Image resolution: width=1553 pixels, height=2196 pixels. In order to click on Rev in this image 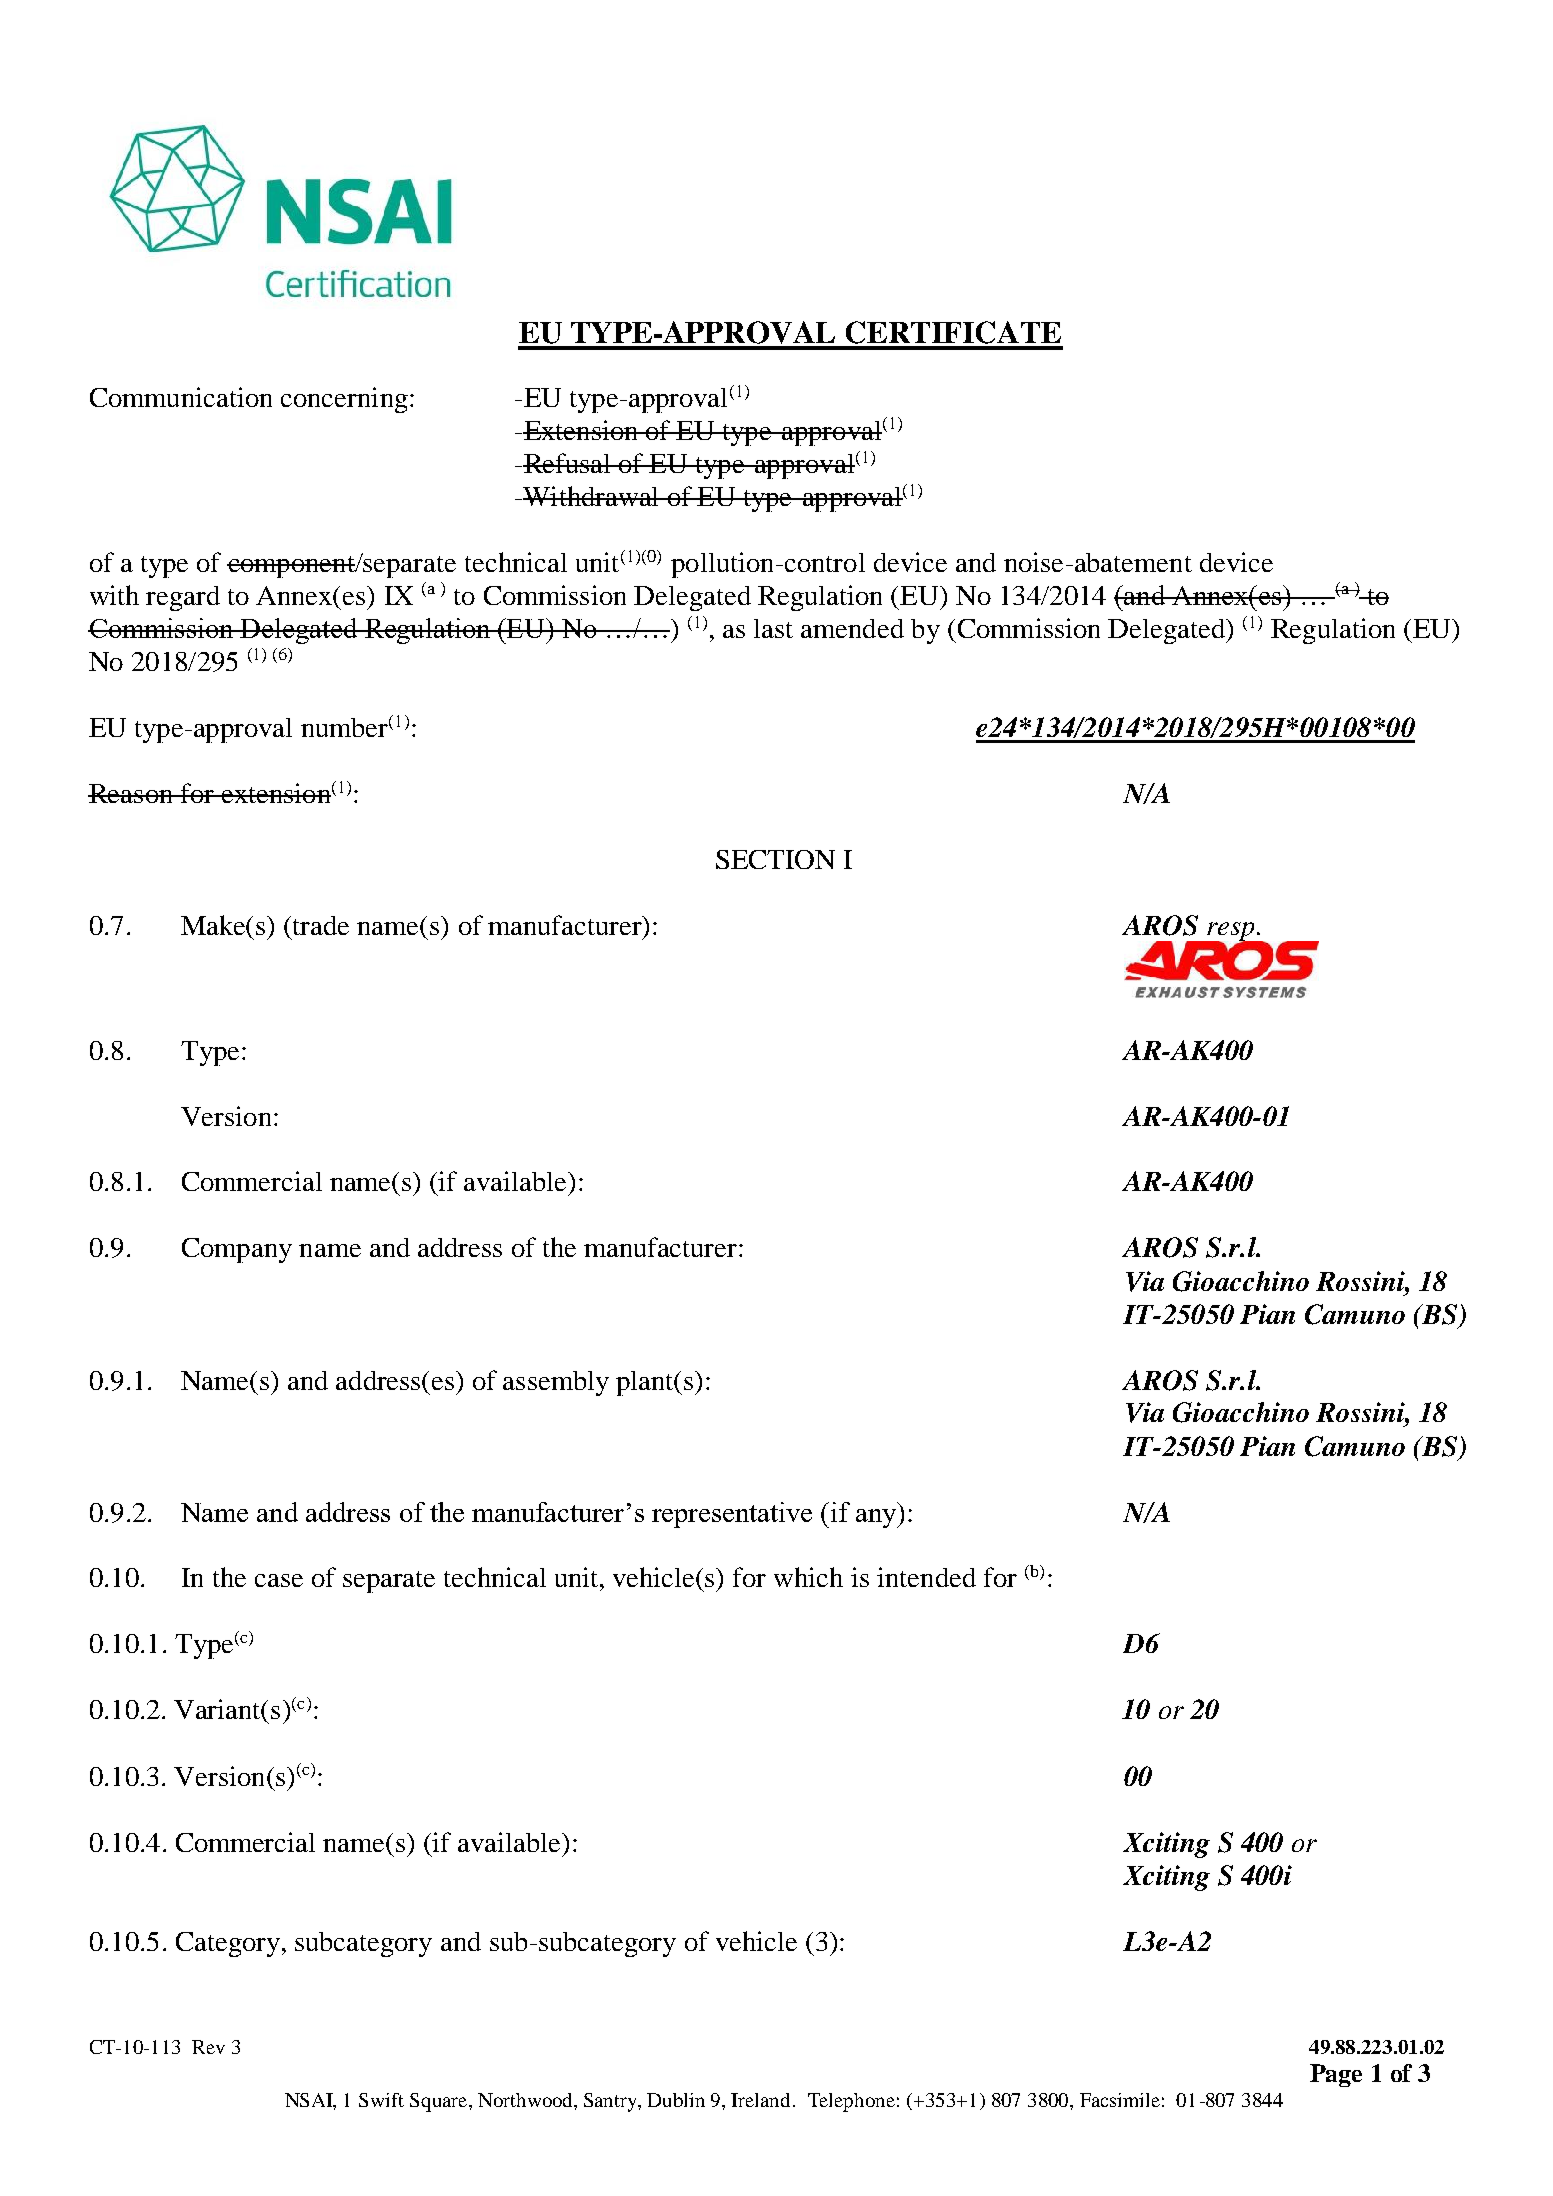, I will do `click(208, 2047)`.
